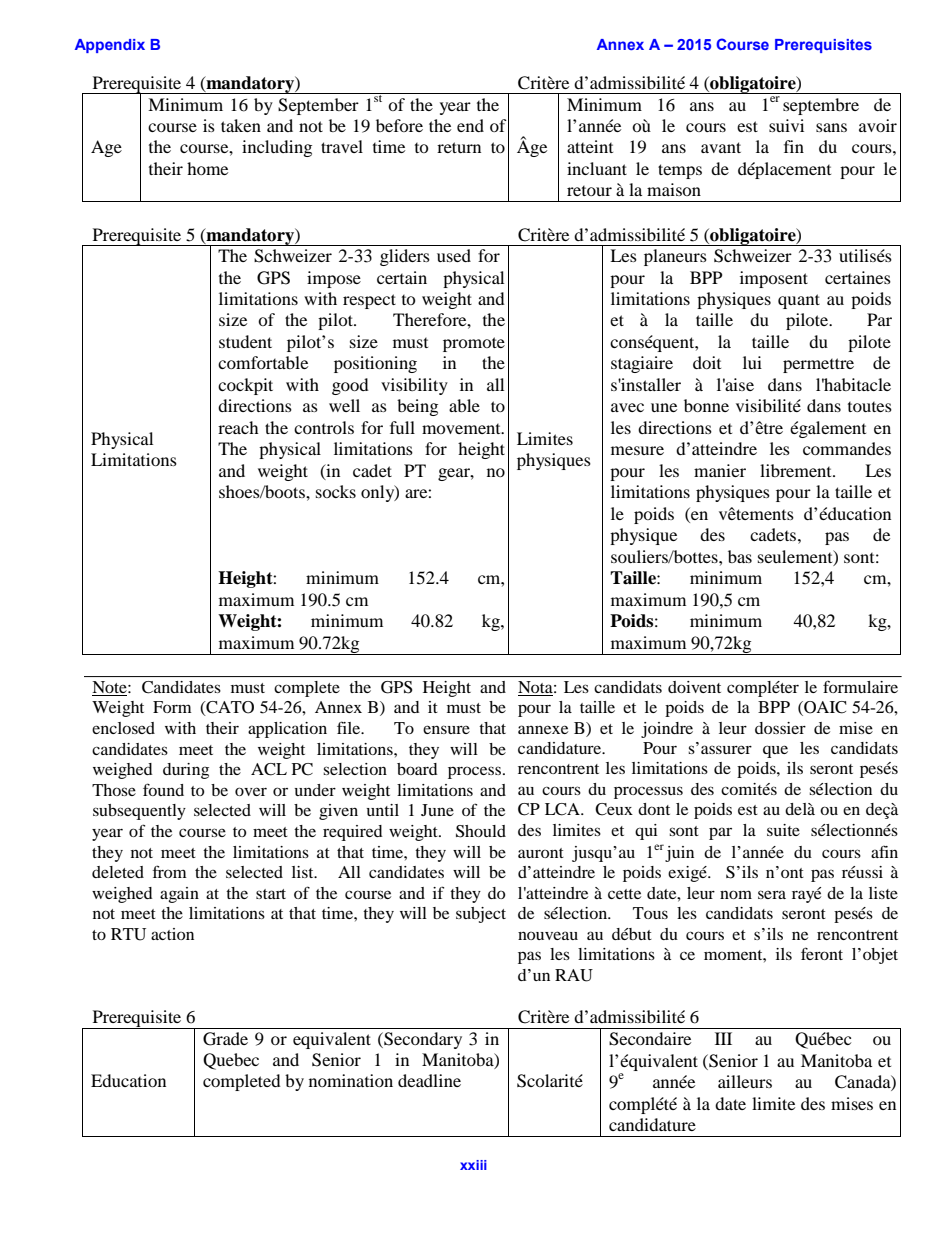 The height and width of the document is (1233, 952). I want to click on xxiii, so click(473, 1165).
